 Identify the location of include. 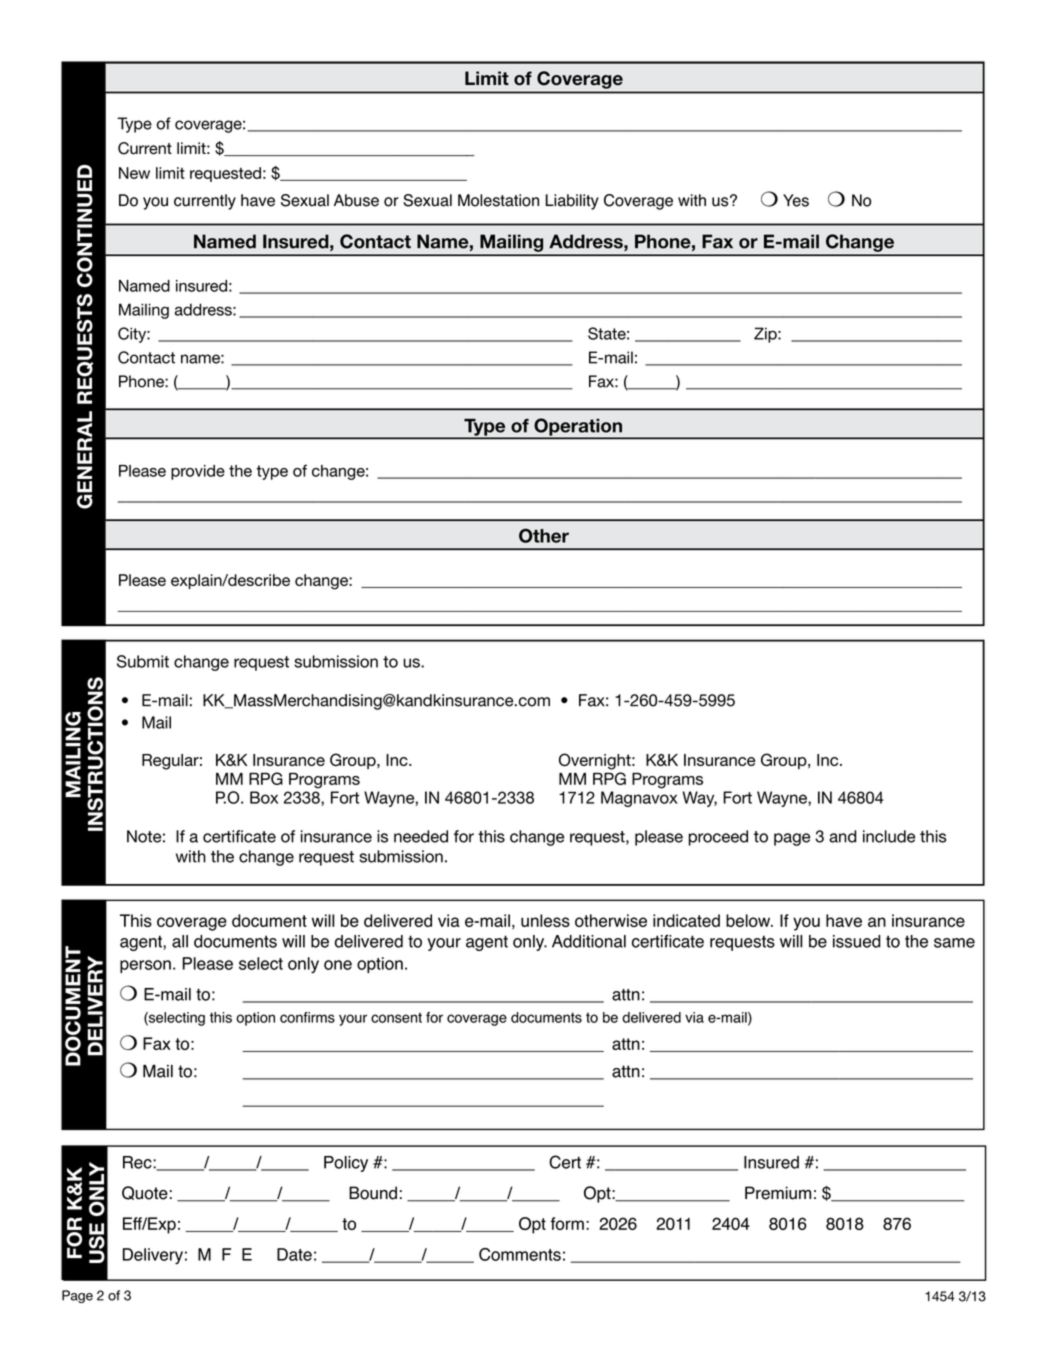
(889, 836).
